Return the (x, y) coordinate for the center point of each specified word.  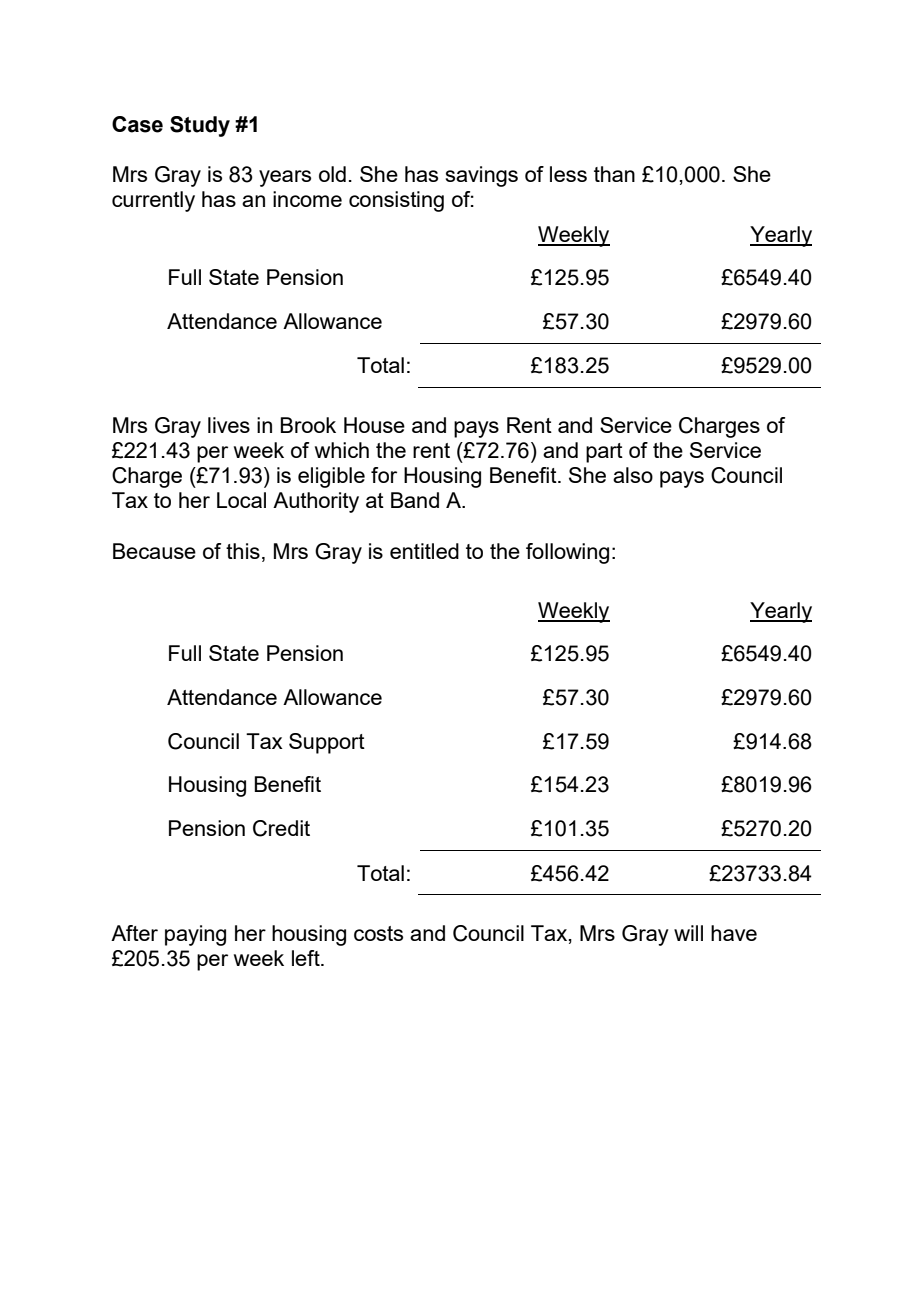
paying (195, 935)
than (614, 174)
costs (378, 933)
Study (200, 126)
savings (482, 176)
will (688, 933)
